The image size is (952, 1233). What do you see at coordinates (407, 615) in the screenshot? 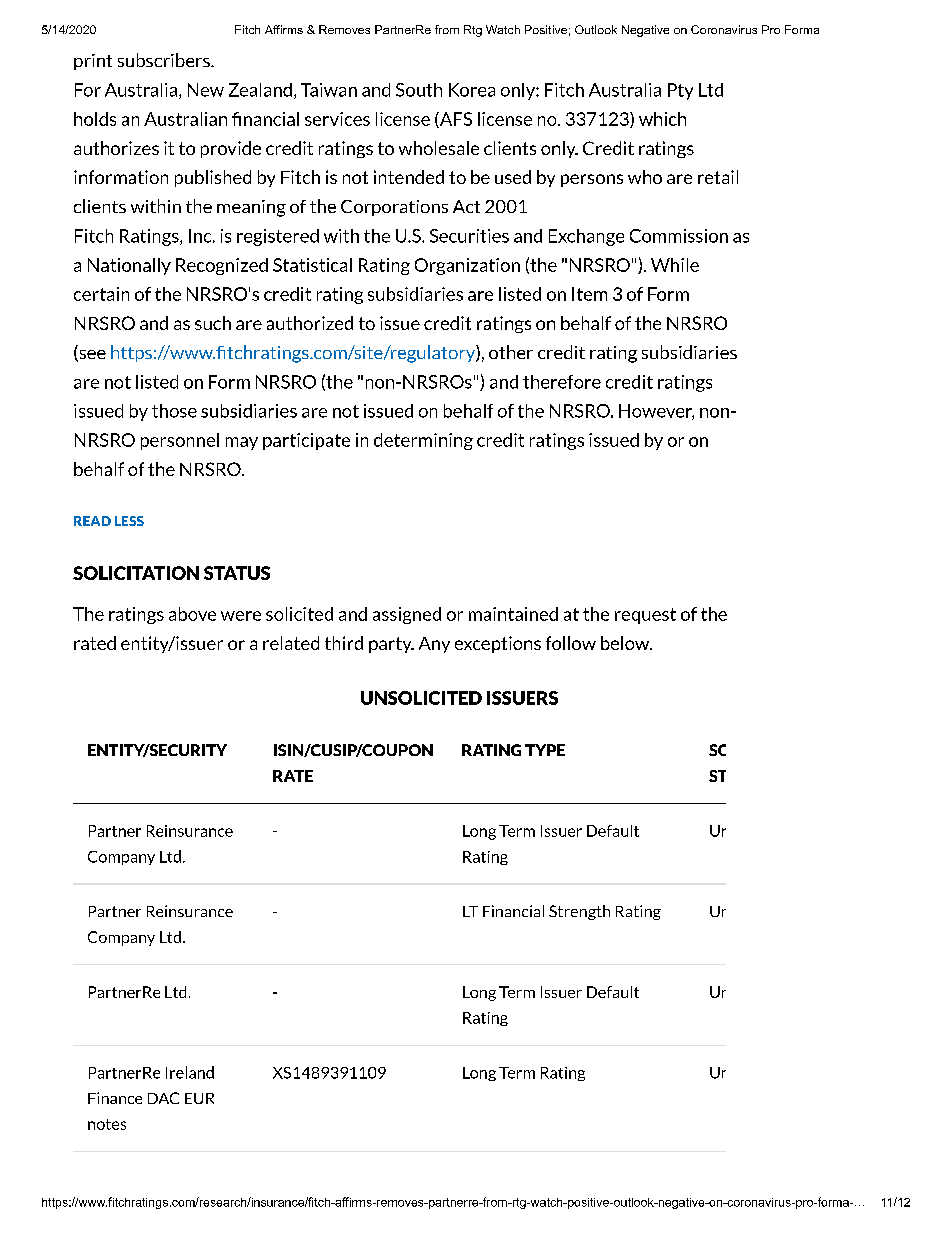
I see `assigned` at bounding box center [407, 615].
